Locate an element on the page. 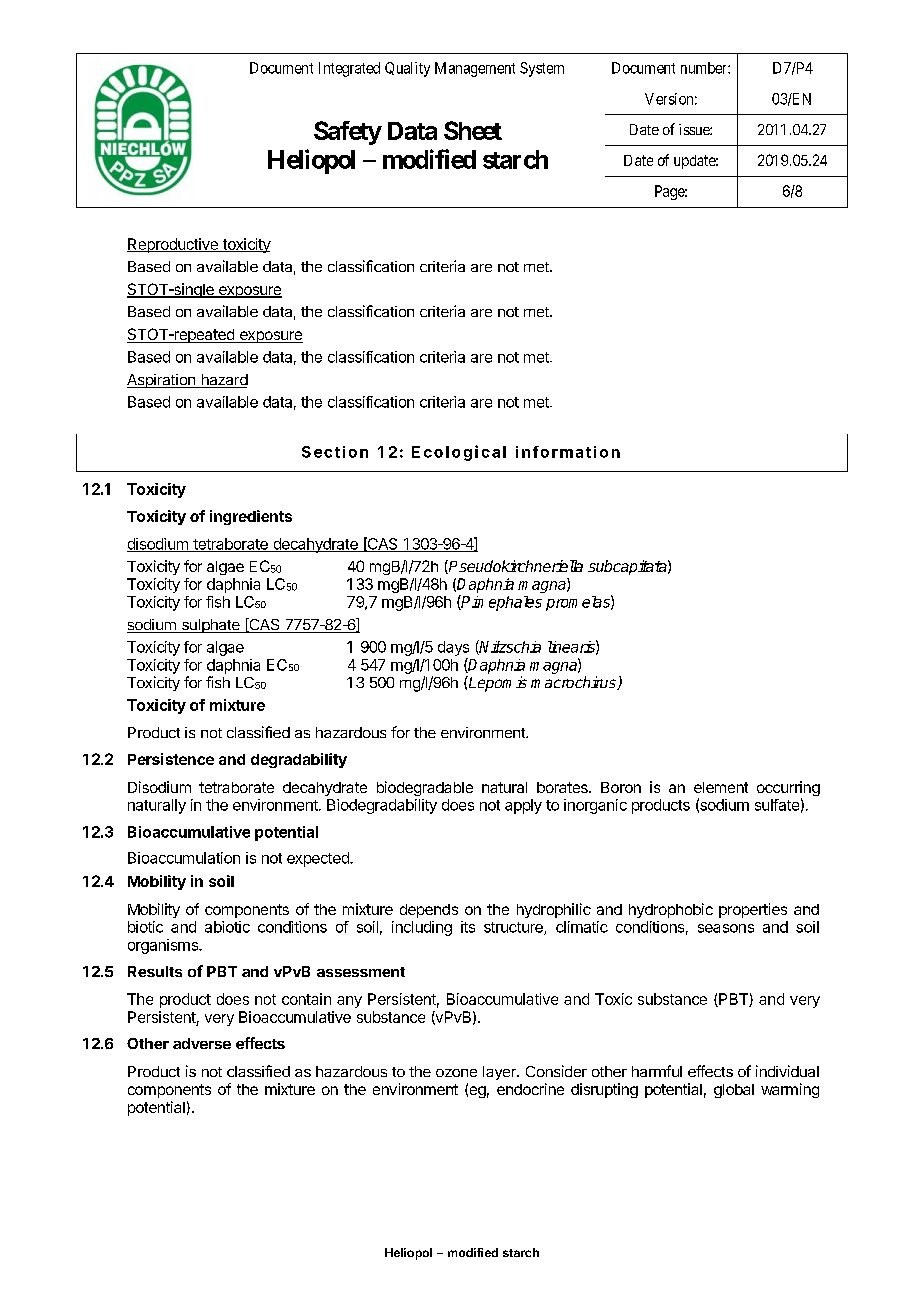 The height and width of the image is (1308, 924). sulphate is located at coordinates (210, 626).
